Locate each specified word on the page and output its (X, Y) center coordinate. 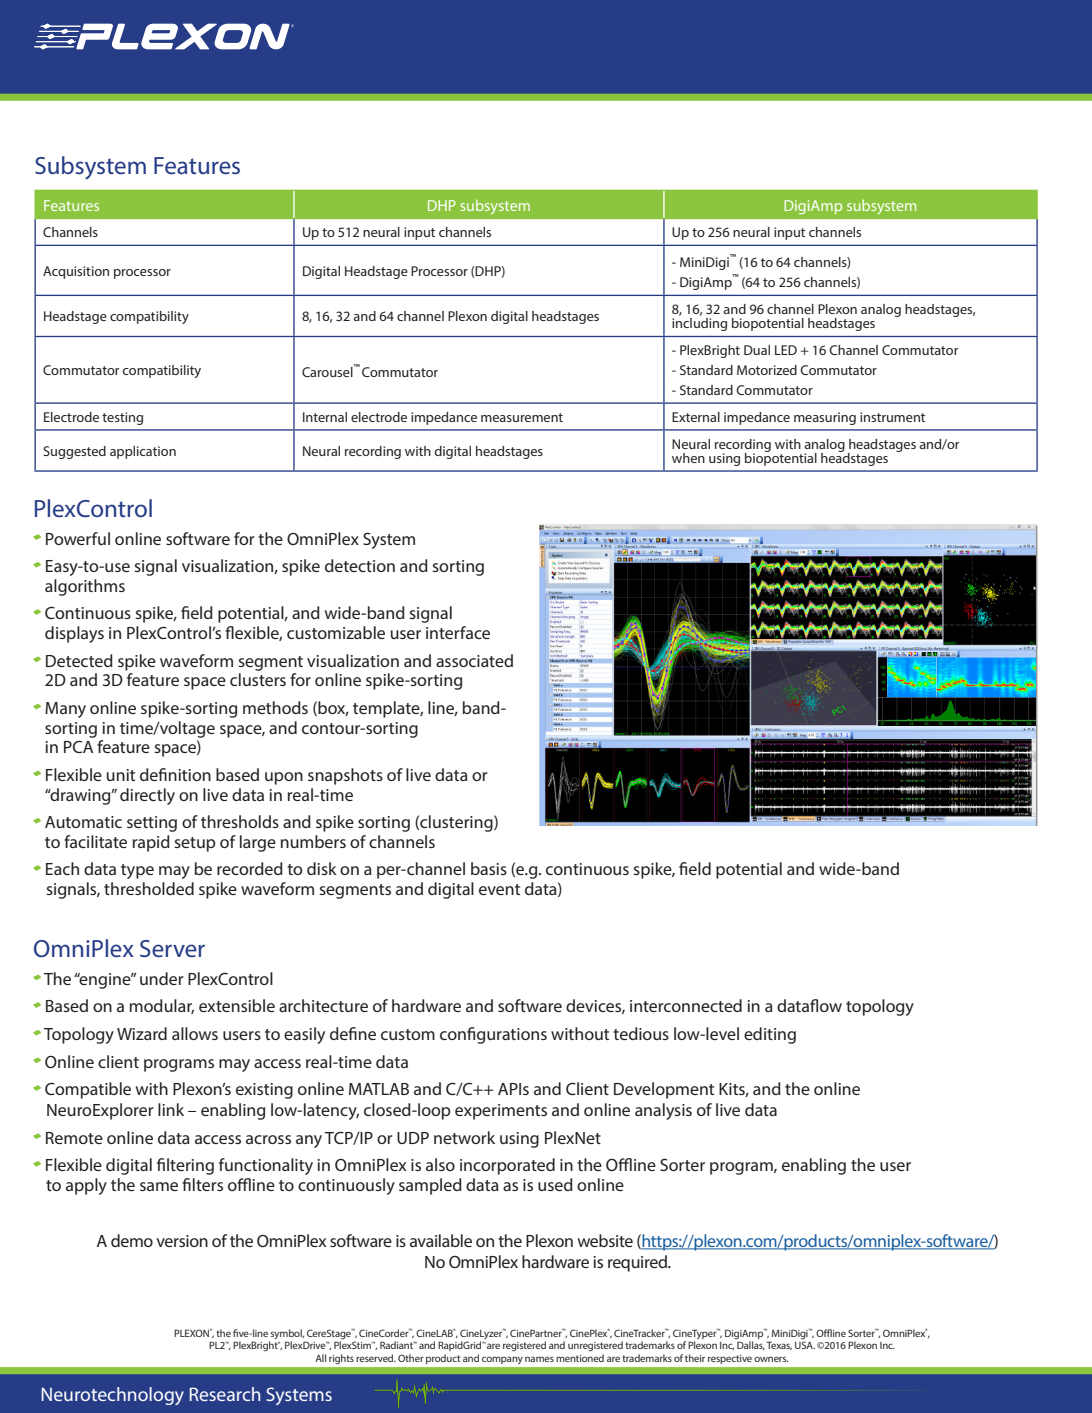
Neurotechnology (113, 1396)
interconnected (686, 1005)
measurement (522, 417)
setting (152, 824)
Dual (757, 350)
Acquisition (76, 272)
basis (489, 868)
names (539, 1359)
